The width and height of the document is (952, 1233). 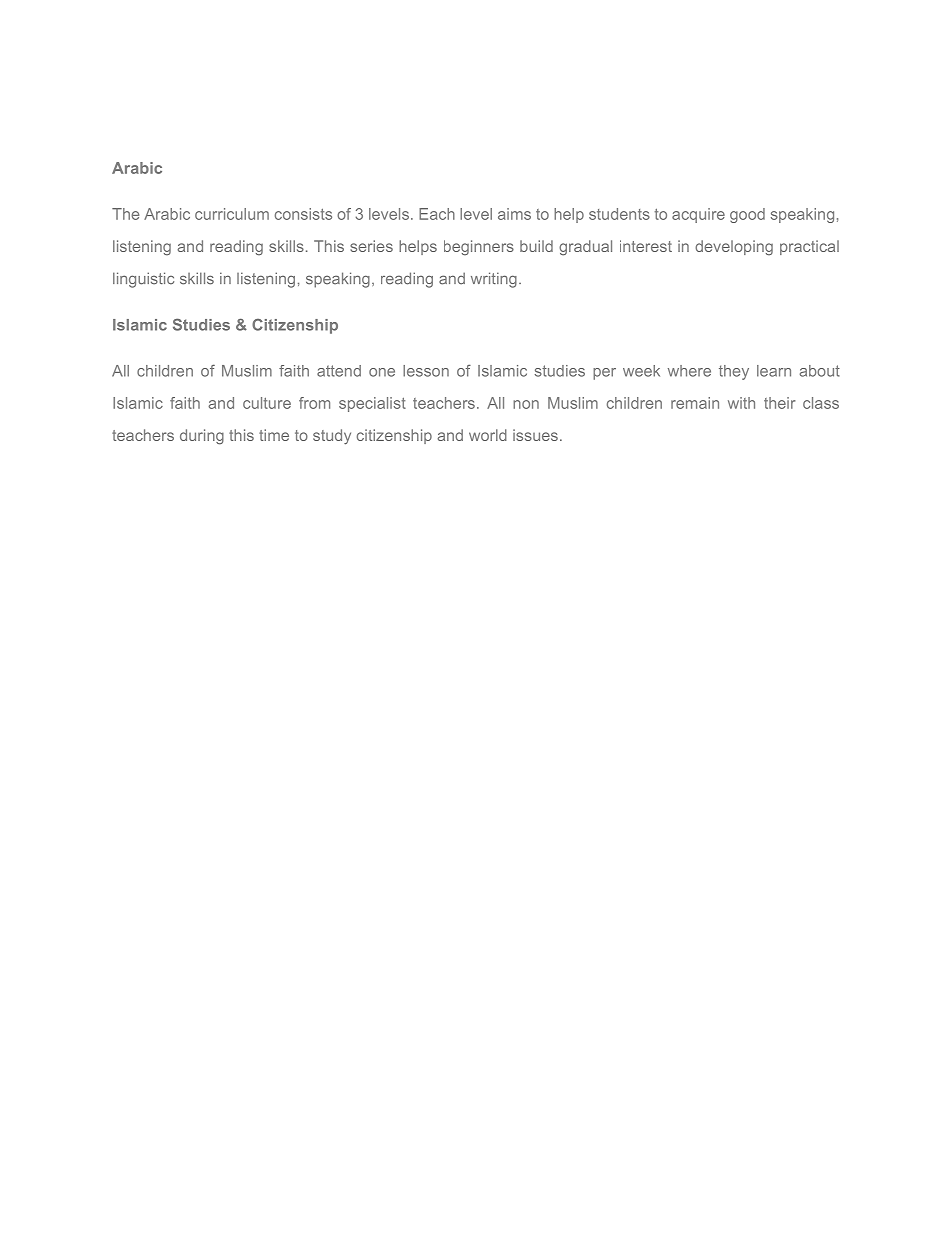 What do you see at coordinates (339, 371) in the document?
I see `attend` at bounding box center [339, 371].
